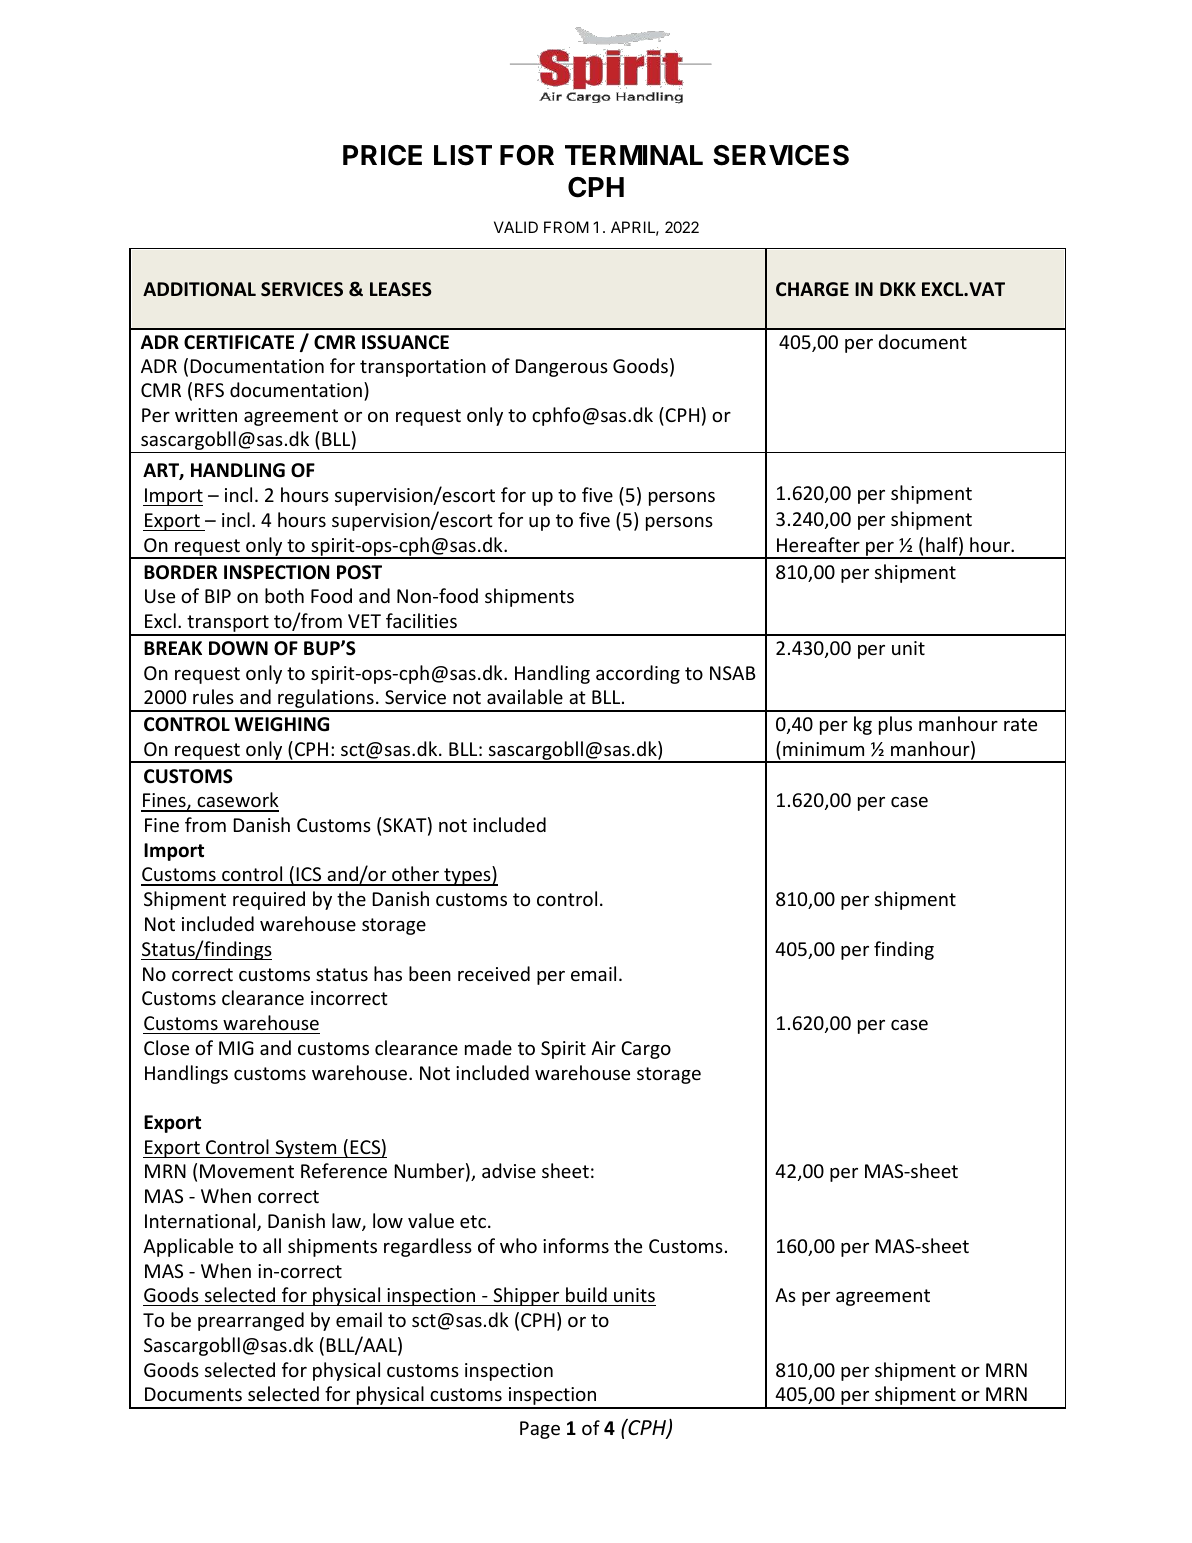 This page has height=1543, width=1192. What do you see at coordinates (282, 724) in the page?
I see `WEIGHING` at bounding box center [282, 724].
